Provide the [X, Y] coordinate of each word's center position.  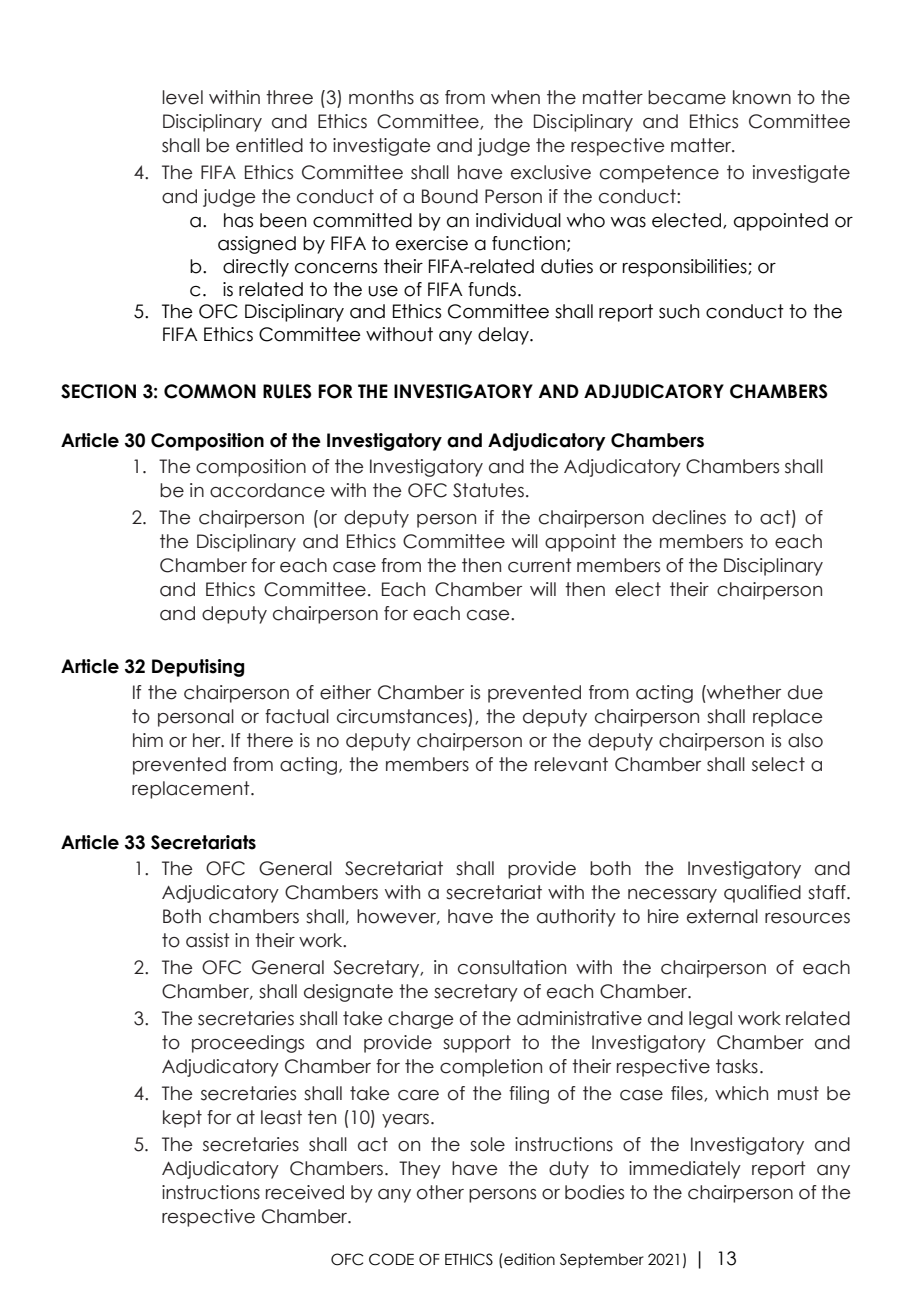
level [182, 97]
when [515, 97]
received [305, 1192]
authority [576, 918]
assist [208, 940]
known [762, 97]
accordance [267, 490]
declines [689, 517]
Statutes [488, 490]
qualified [762, 894]
